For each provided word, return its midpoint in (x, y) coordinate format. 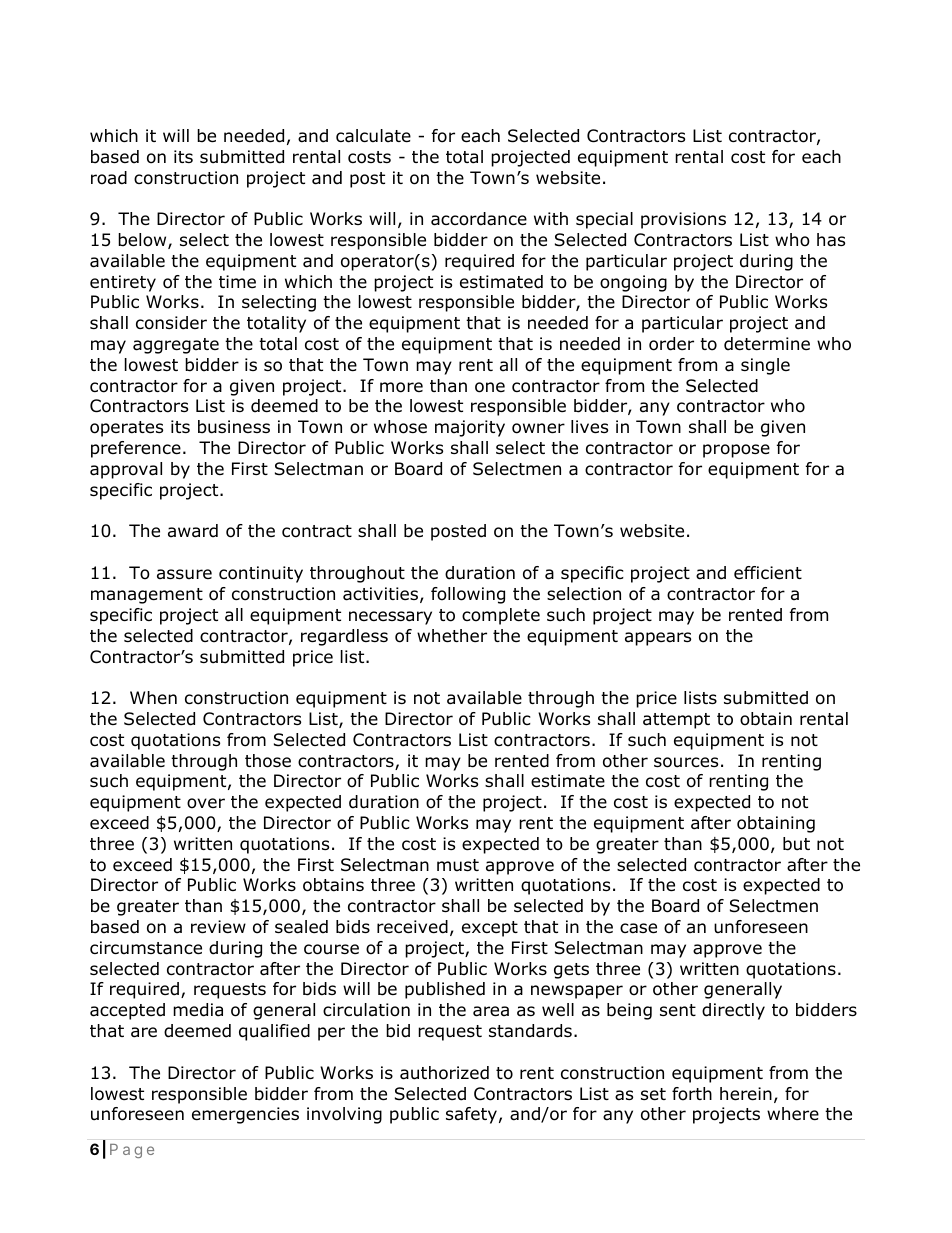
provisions (683, 220)
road (109, 178)
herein (746, 1094)
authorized (444, 1073)
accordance (479, 219)
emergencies (245, 1115)
